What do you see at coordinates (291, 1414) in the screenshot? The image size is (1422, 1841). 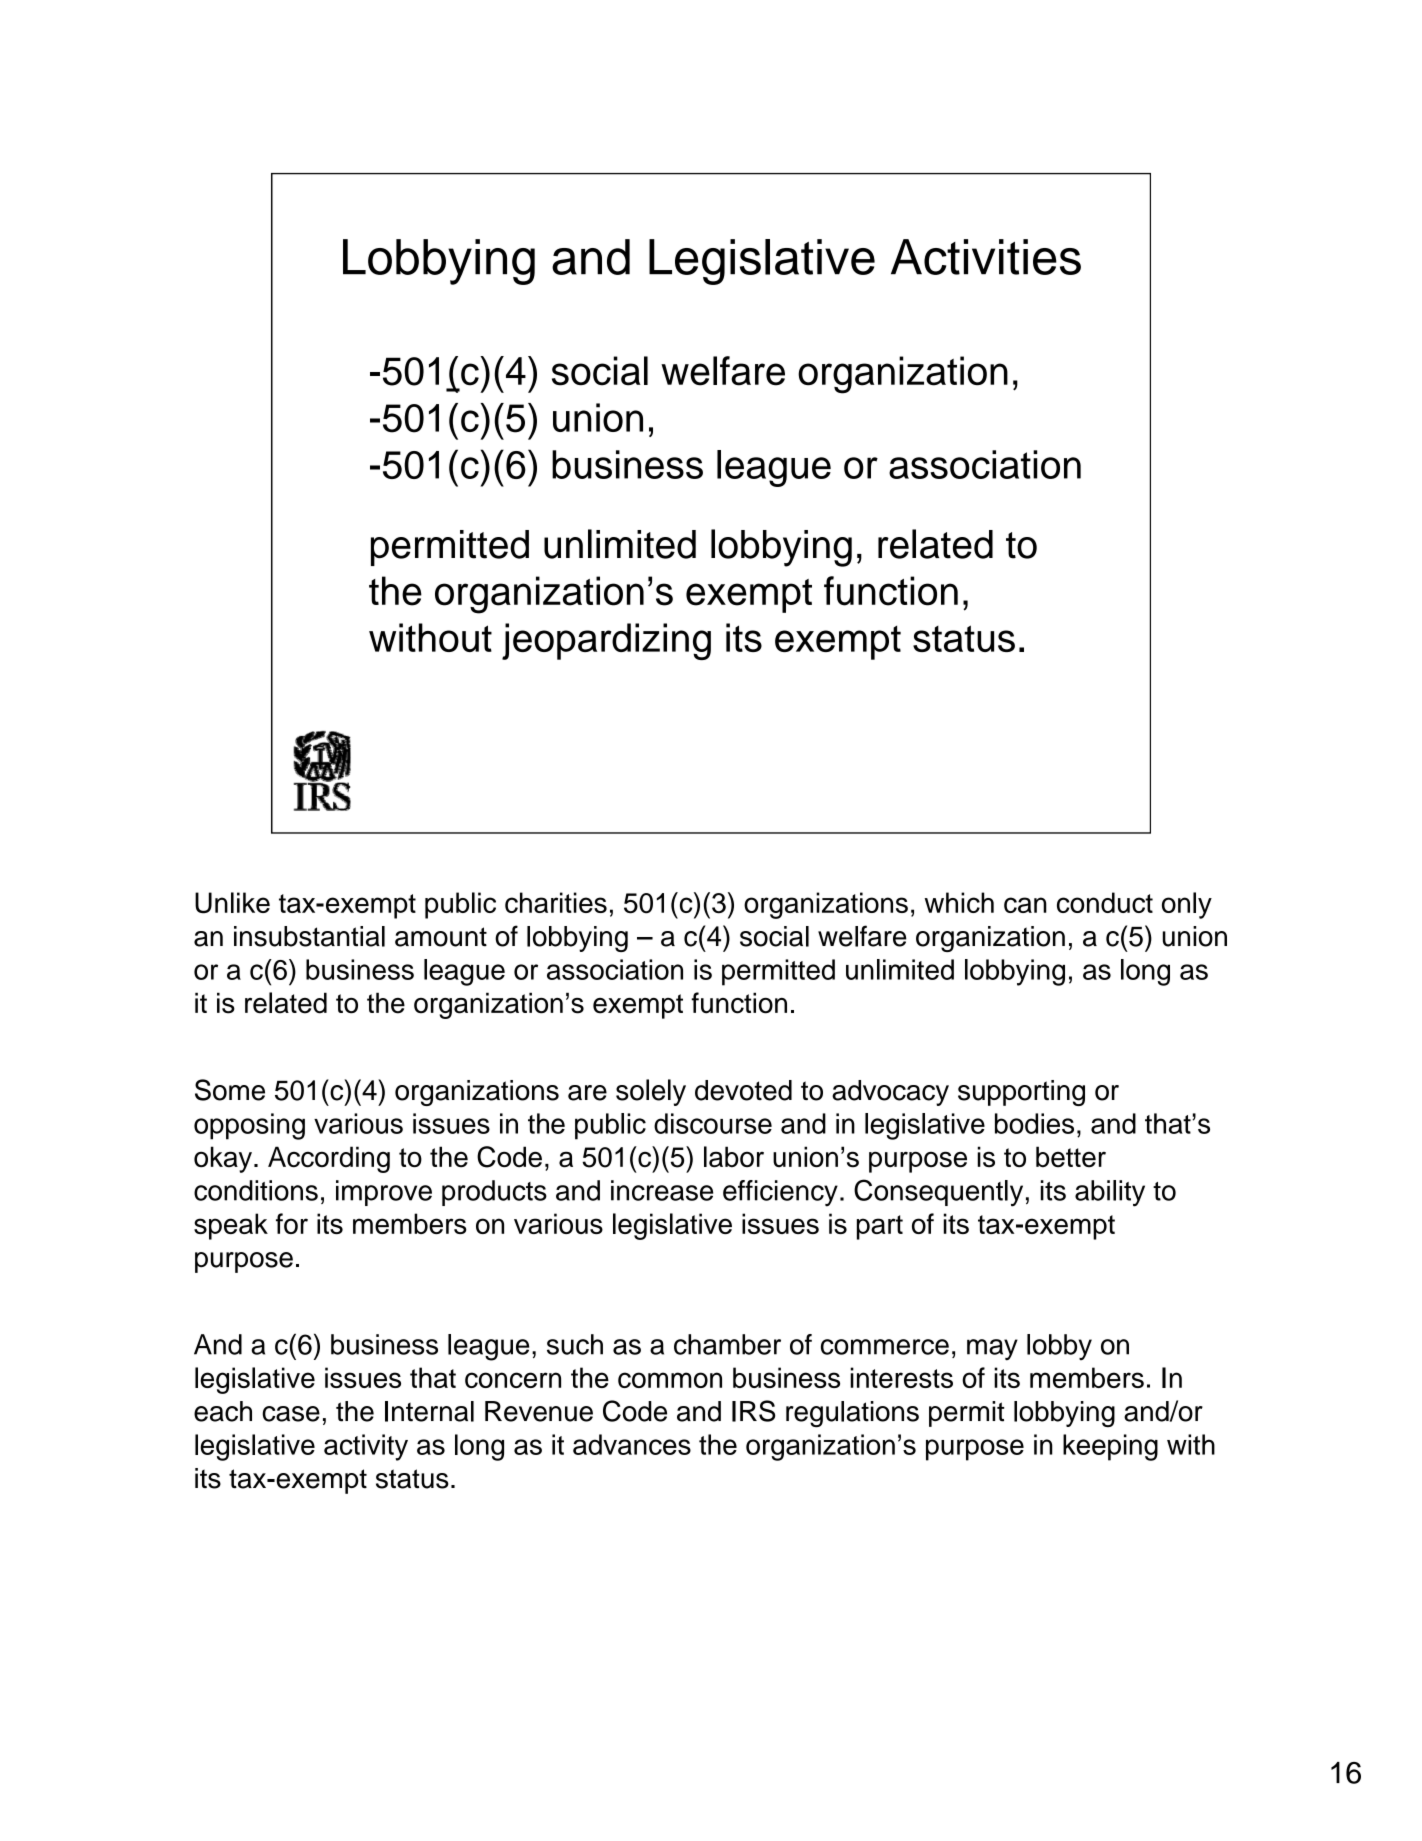 I see `case` at bounding box center [291, 1414].
